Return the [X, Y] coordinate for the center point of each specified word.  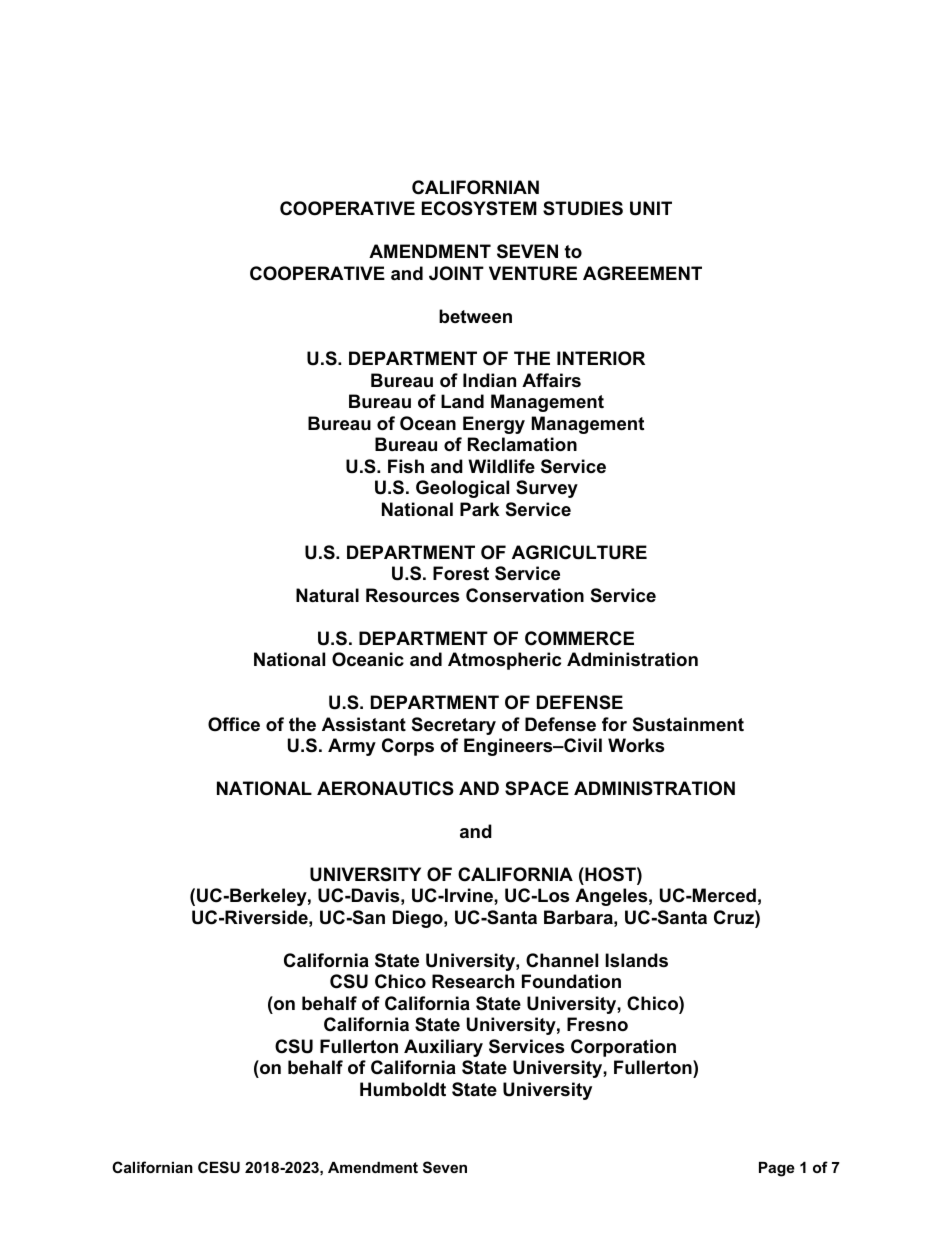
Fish [406, 466]
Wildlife [501, 466]
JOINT [456, 273]
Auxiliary [443, 1048]
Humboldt [403, 1089]
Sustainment [688, 724]
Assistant [364, 724]
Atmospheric [504, 661]
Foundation [571, 981]
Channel [562, 960]
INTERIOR [601, 358]
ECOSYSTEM [479, 208]
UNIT [651, 208]
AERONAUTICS [385, 788]
